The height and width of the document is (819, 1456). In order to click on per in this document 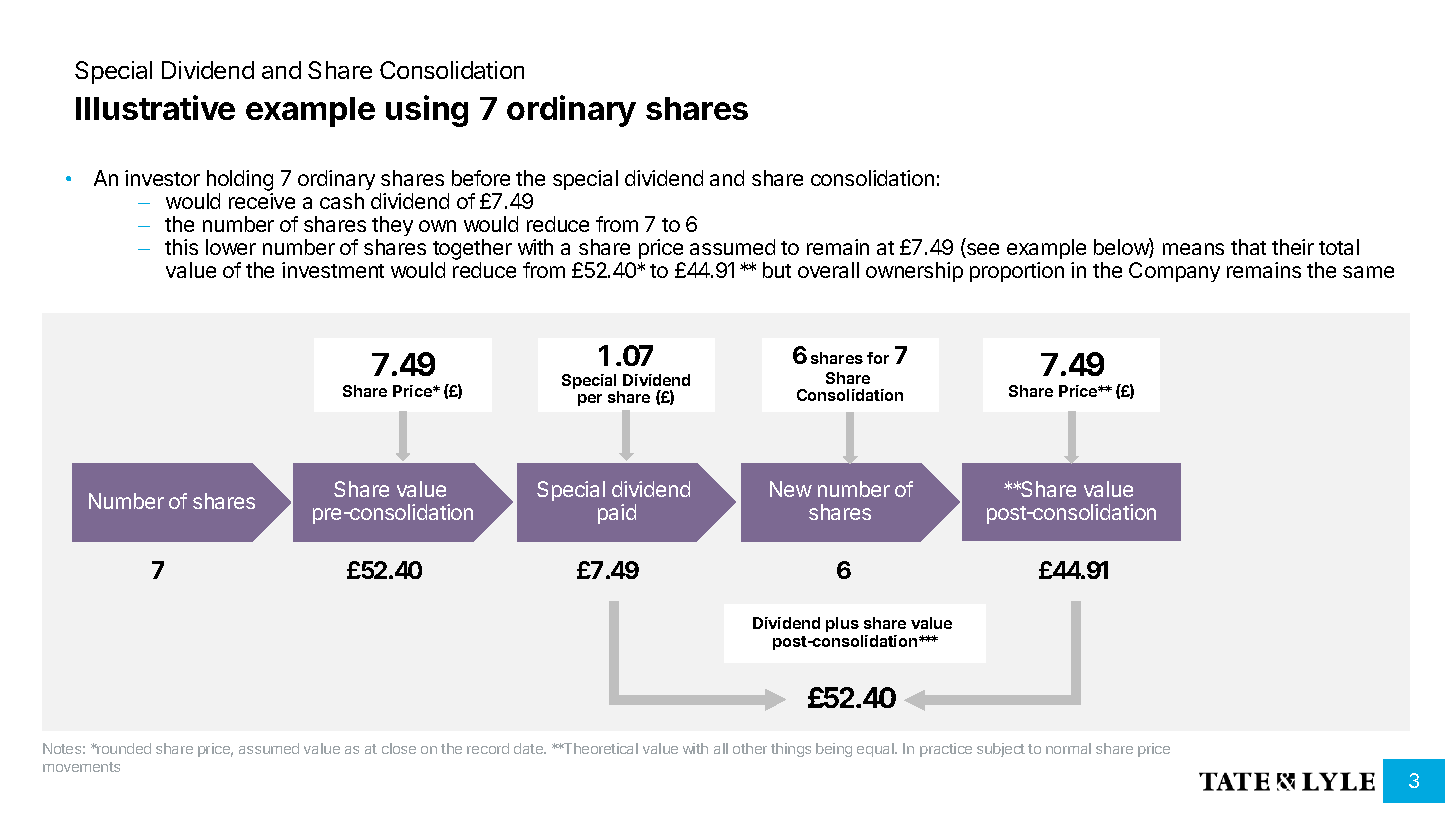, I will do `click(590, 400)`.
